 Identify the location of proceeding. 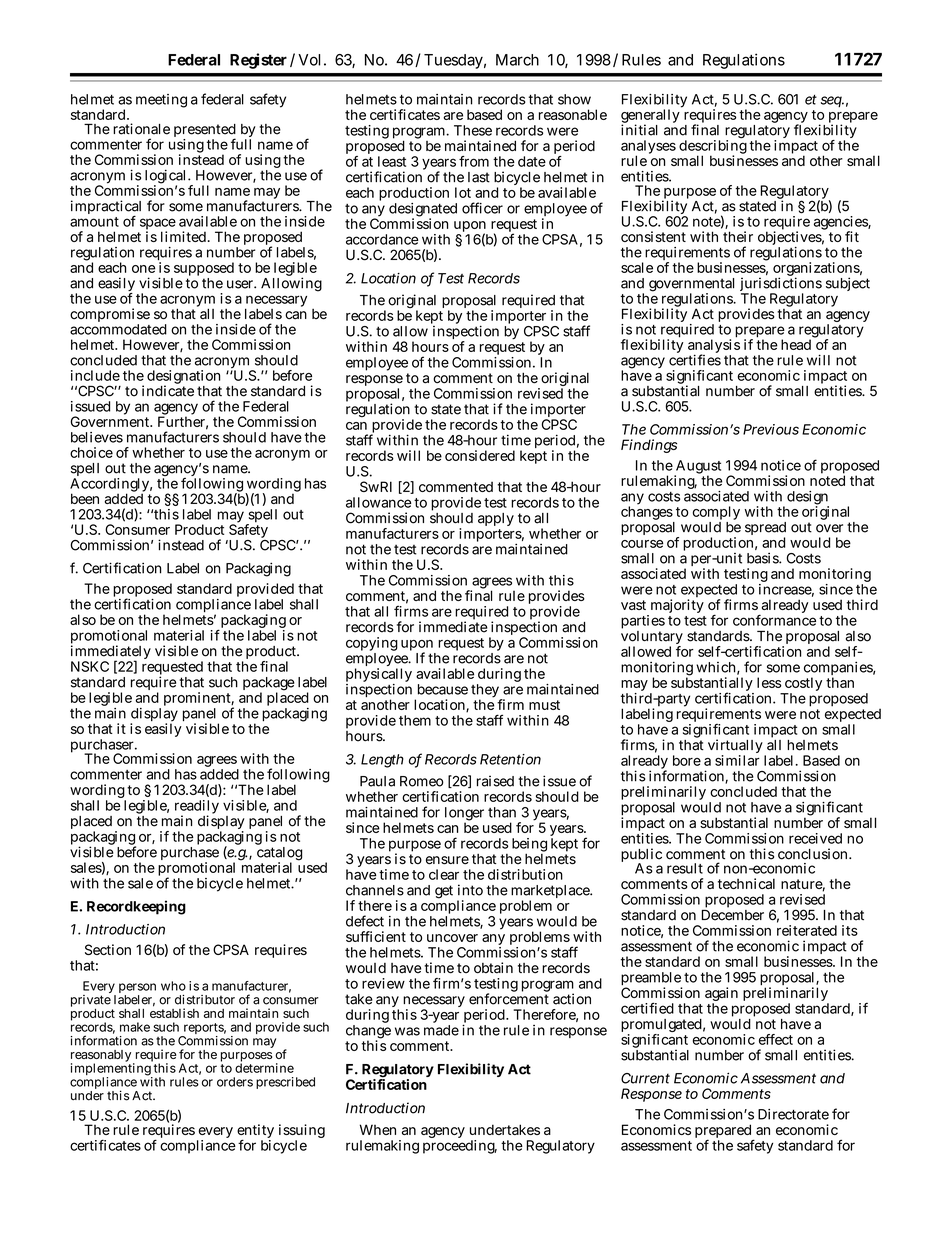
(460, 1147).
